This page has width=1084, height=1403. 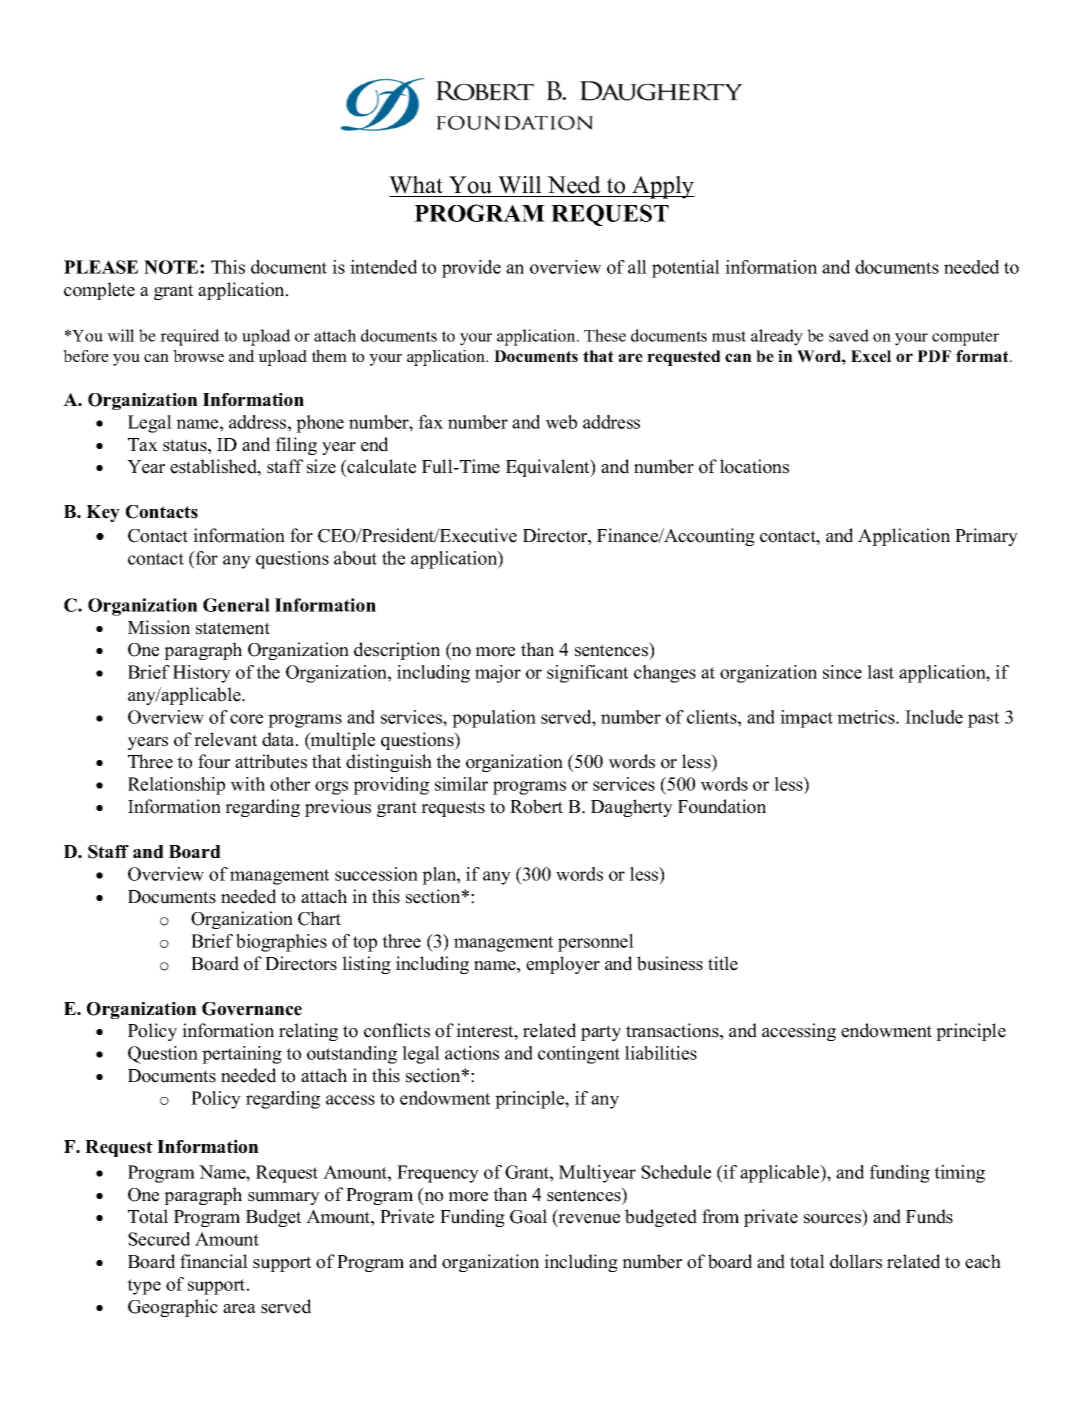 I want to click on financial, so click(x=214, y=1261).
